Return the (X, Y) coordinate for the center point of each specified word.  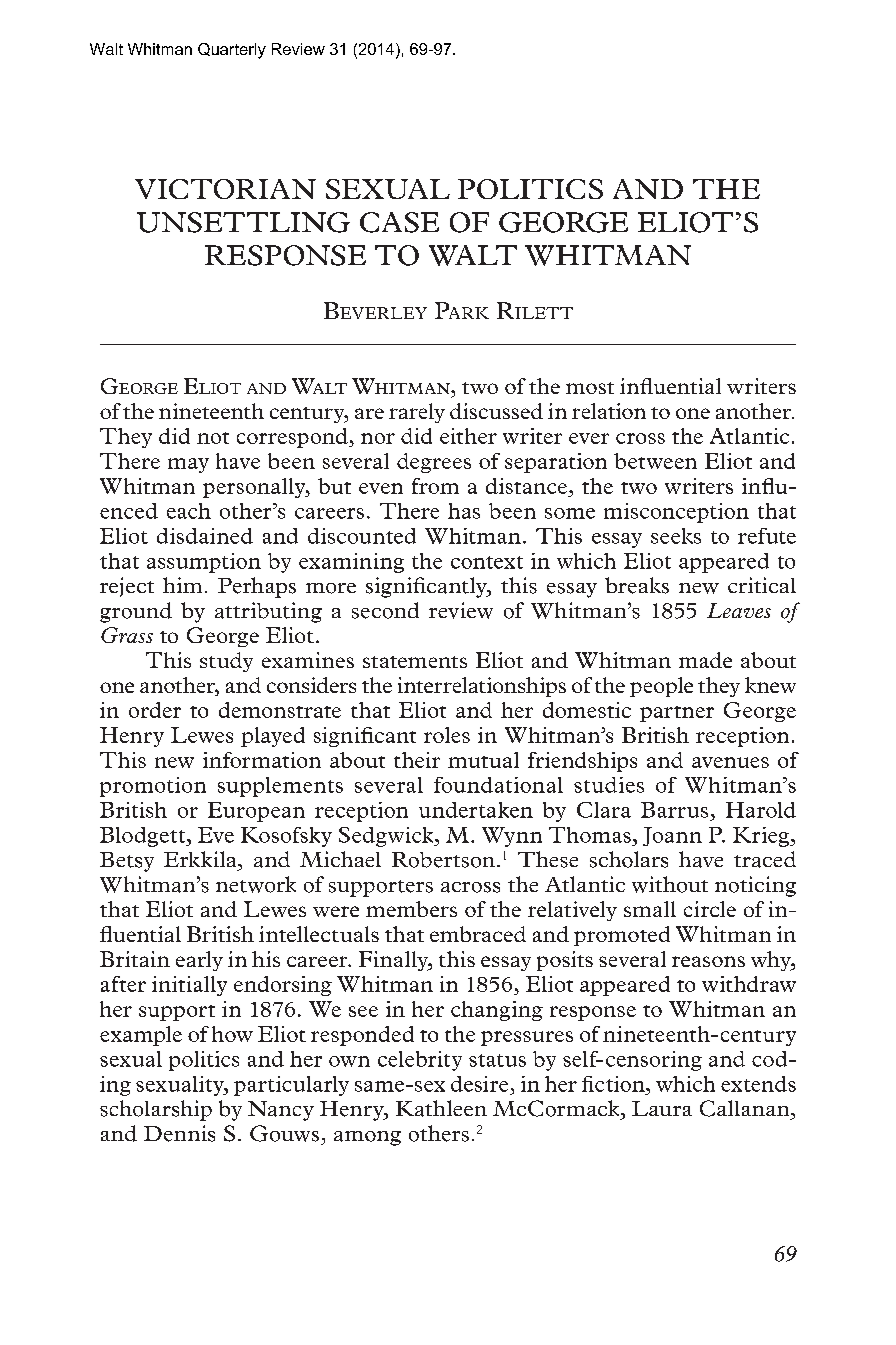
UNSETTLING (243, 222)
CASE (399, 222)
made (705, 660)
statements (415, 662)
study (226, 662)
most (590, 388)
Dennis (179, 1133)
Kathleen (441, 1108)
